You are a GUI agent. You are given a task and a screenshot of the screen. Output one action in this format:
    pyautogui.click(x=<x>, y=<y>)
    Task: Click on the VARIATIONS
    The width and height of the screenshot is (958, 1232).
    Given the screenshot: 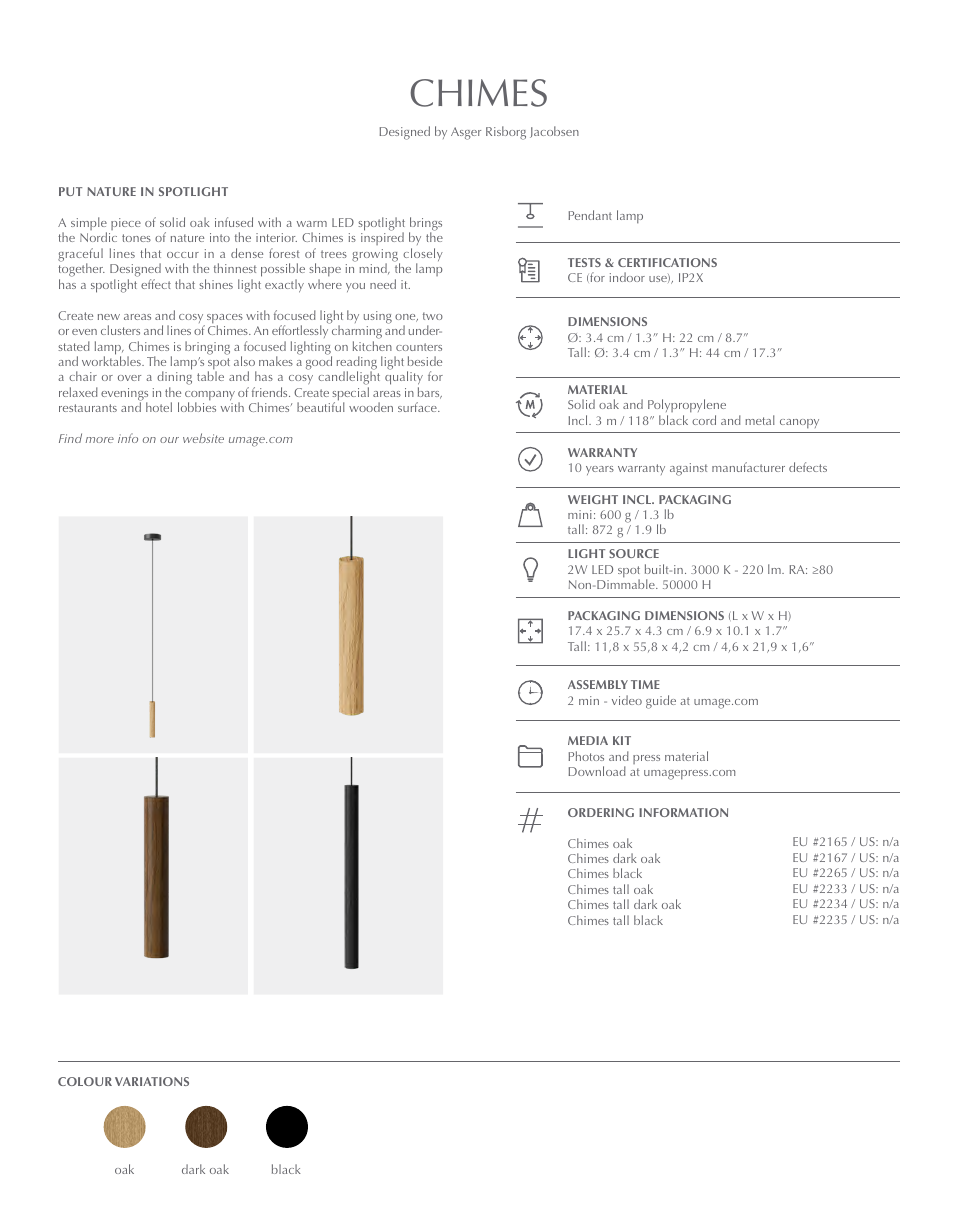 What is the action you would take?
    pyautogui.click(x=152, y=1081)
